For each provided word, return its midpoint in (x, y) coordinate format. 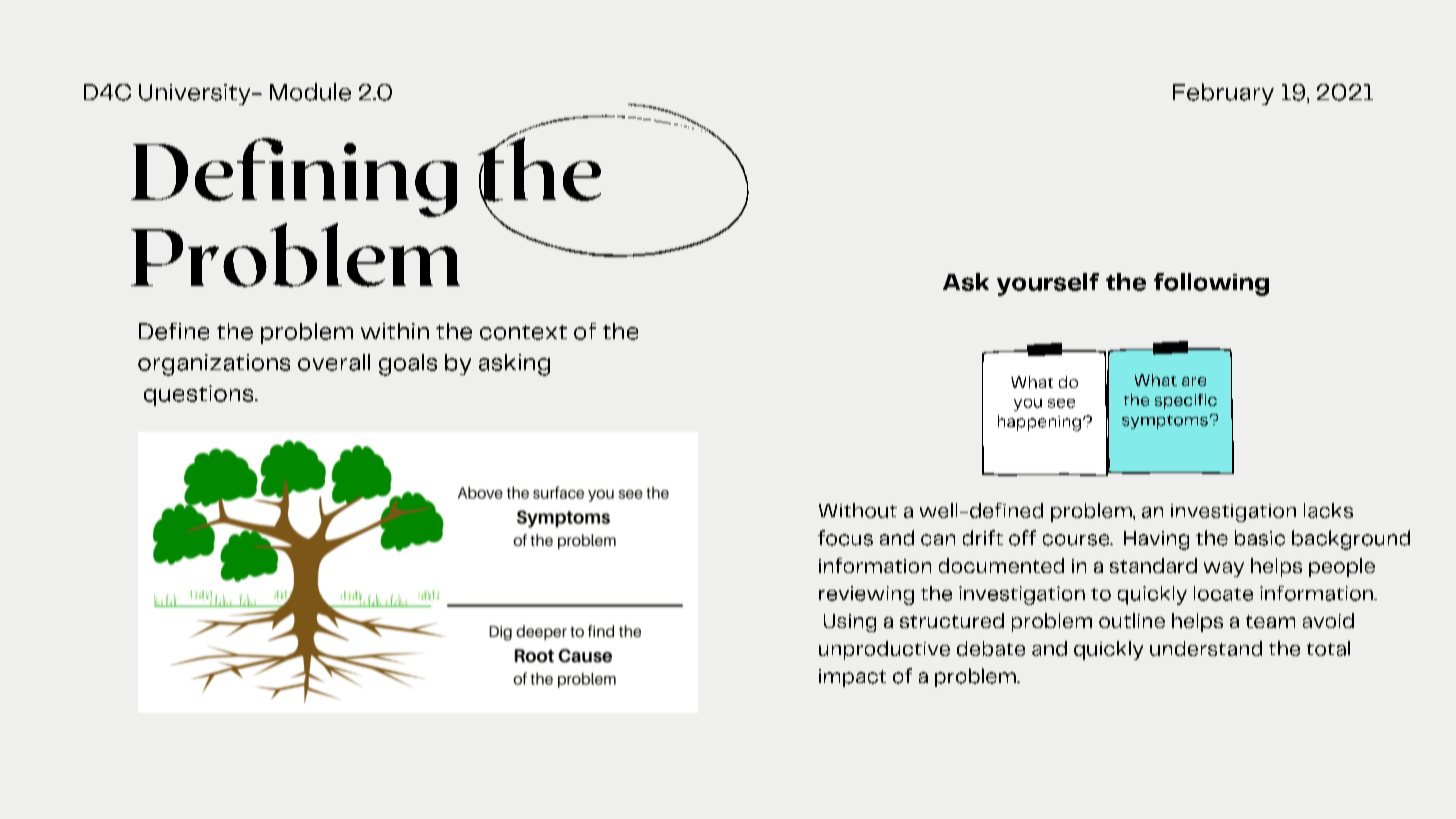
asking (514, 365)
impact (852, 678)
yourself (1048, 284)
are (1194, 381)
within (395, 331)
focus (845, 538)
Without (858, 510)
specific (1186, 401)
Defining (294, 177)
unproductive (884, 650)
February (1223, 94)
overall (334, 362)
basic (1260, 538)
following (1211, 284)
